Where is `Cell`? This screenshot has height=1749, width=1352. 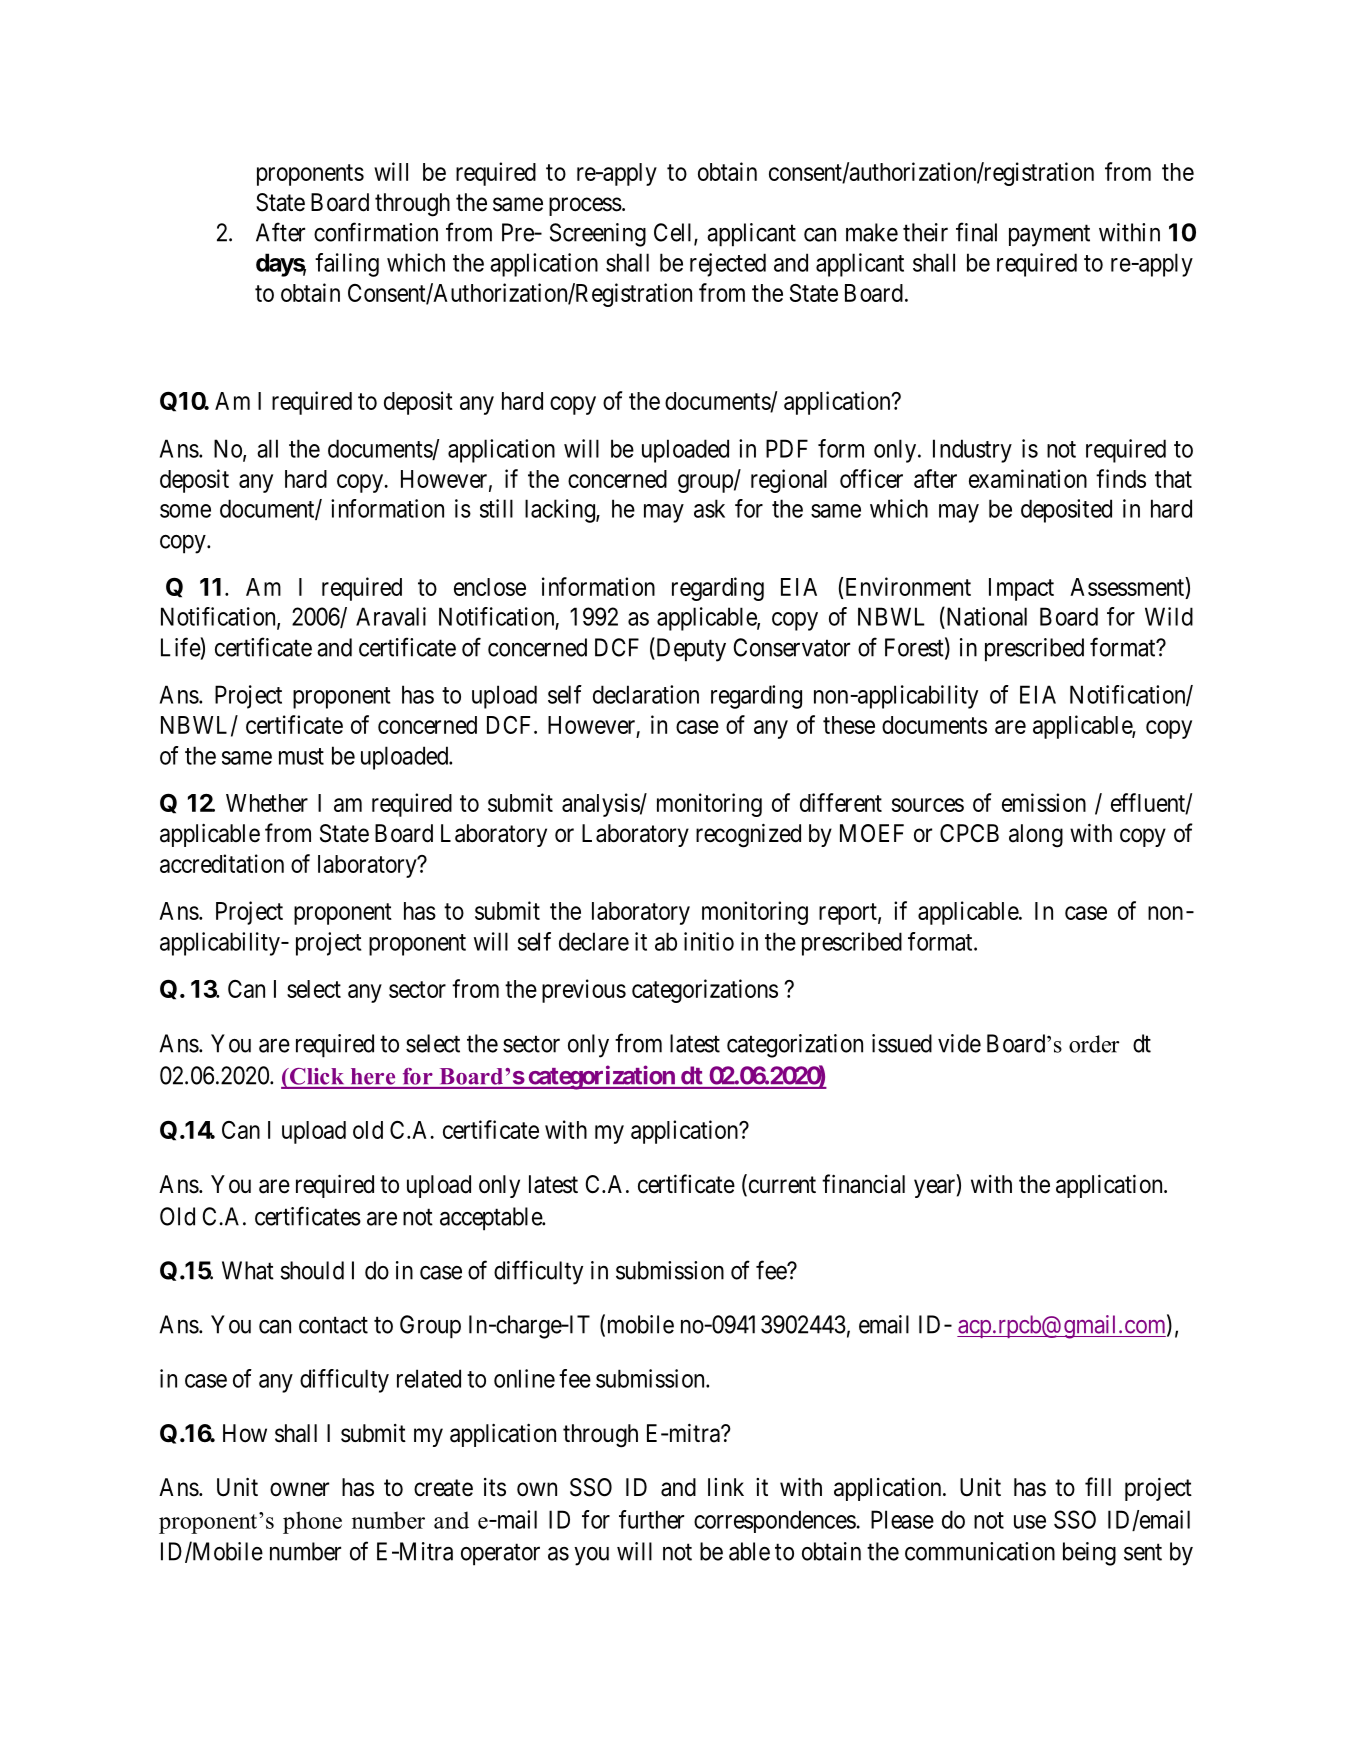
Cell is located at coordinates (674, 233).
